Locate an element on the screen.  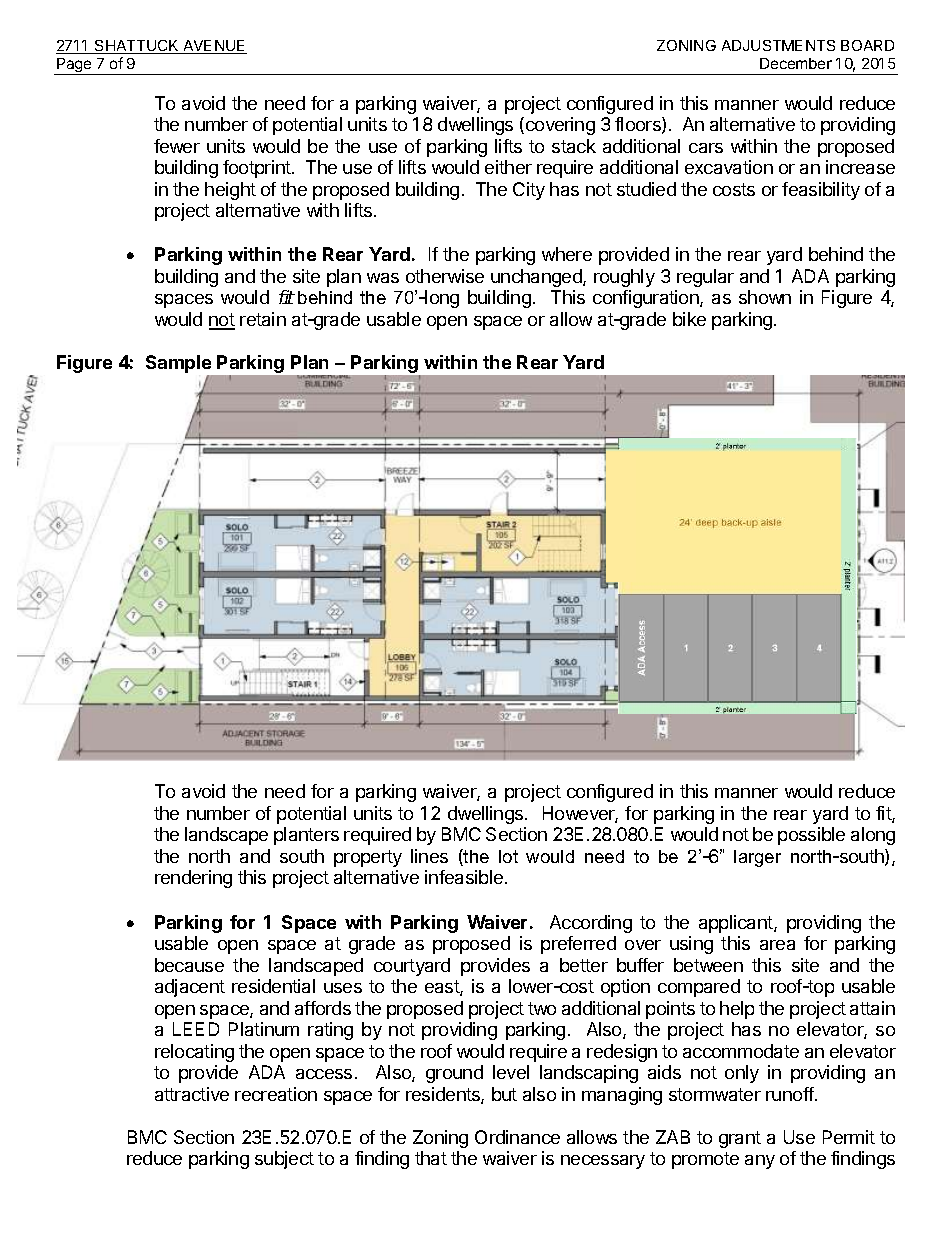
possible is located at coordinates (811, 836).
